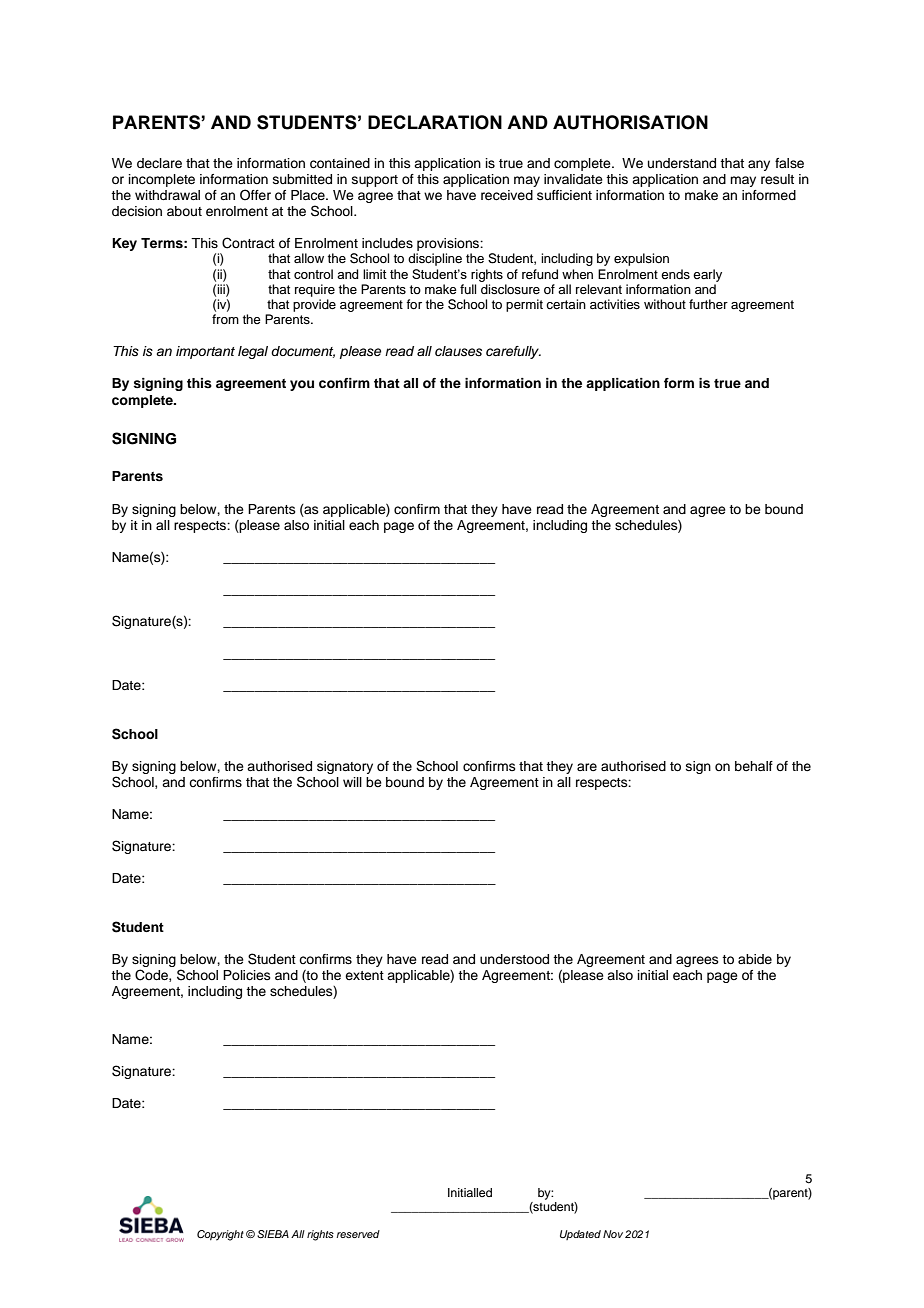  I want to click on abide, so click(755, 959).
